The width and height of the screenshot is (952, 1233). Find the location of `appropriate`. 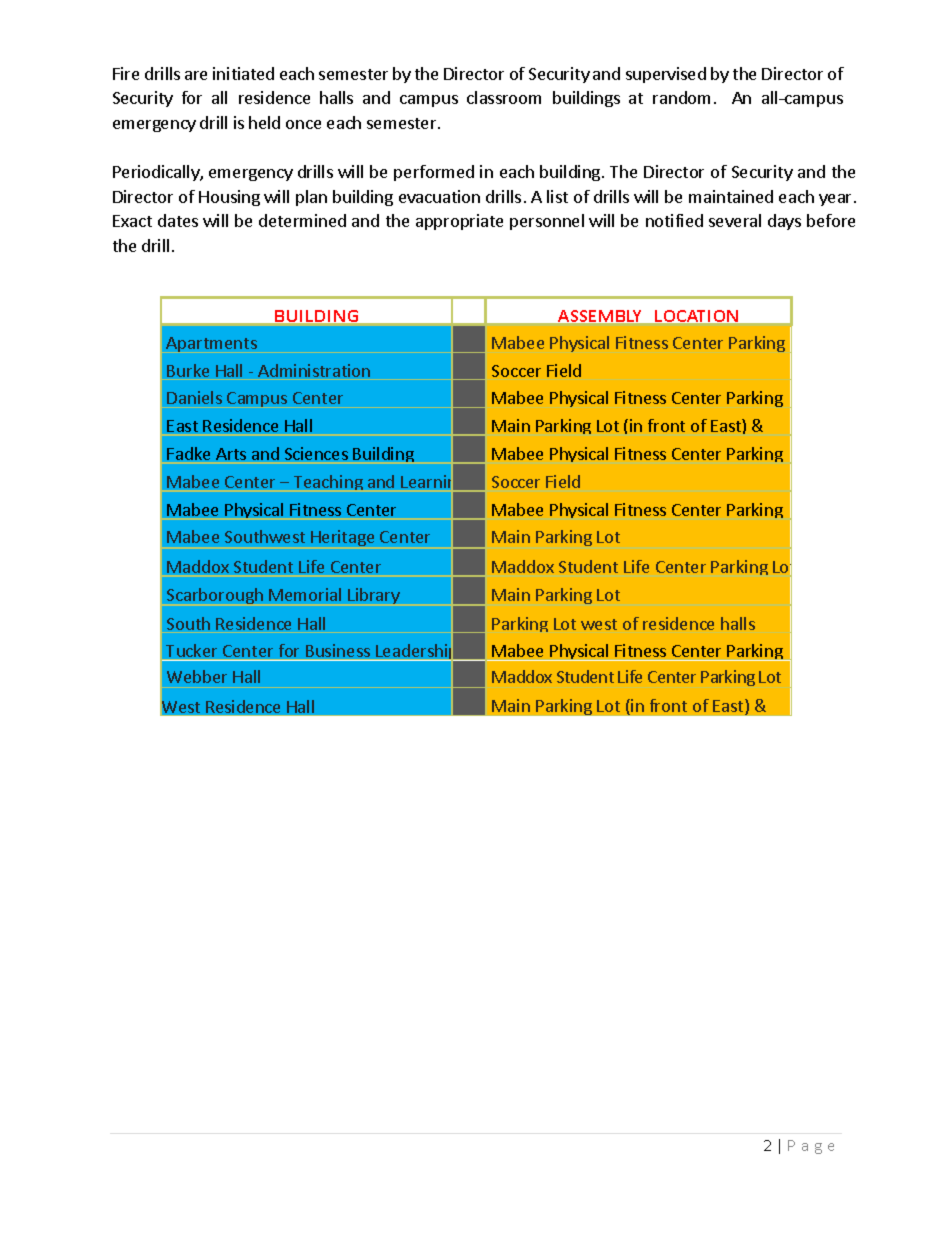

appropriate is located at coordinates (459, 222).
